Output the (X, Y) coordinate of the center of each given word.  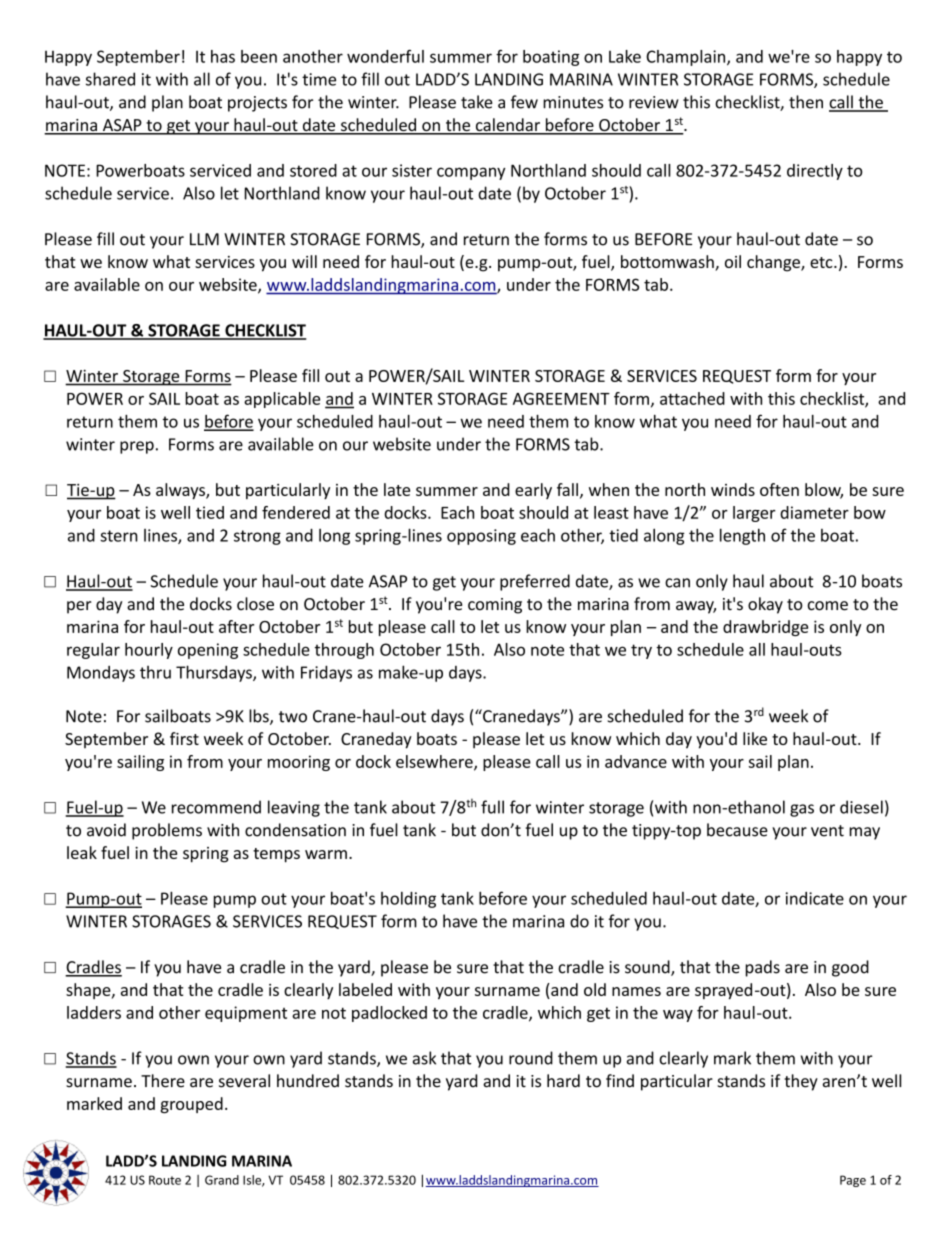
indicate (815, 898)
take (477, 102)
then (806, 102)
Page (853, 1181)
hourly (149, 651)
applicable (282, 400)
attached (692, 398)
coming (495, 606)
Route (165, 1180)
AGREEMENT (561, 398)
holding (408, 900)
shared (110, 79)
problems (167, 831)
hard (563, 1081)
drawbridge (765, 628)
